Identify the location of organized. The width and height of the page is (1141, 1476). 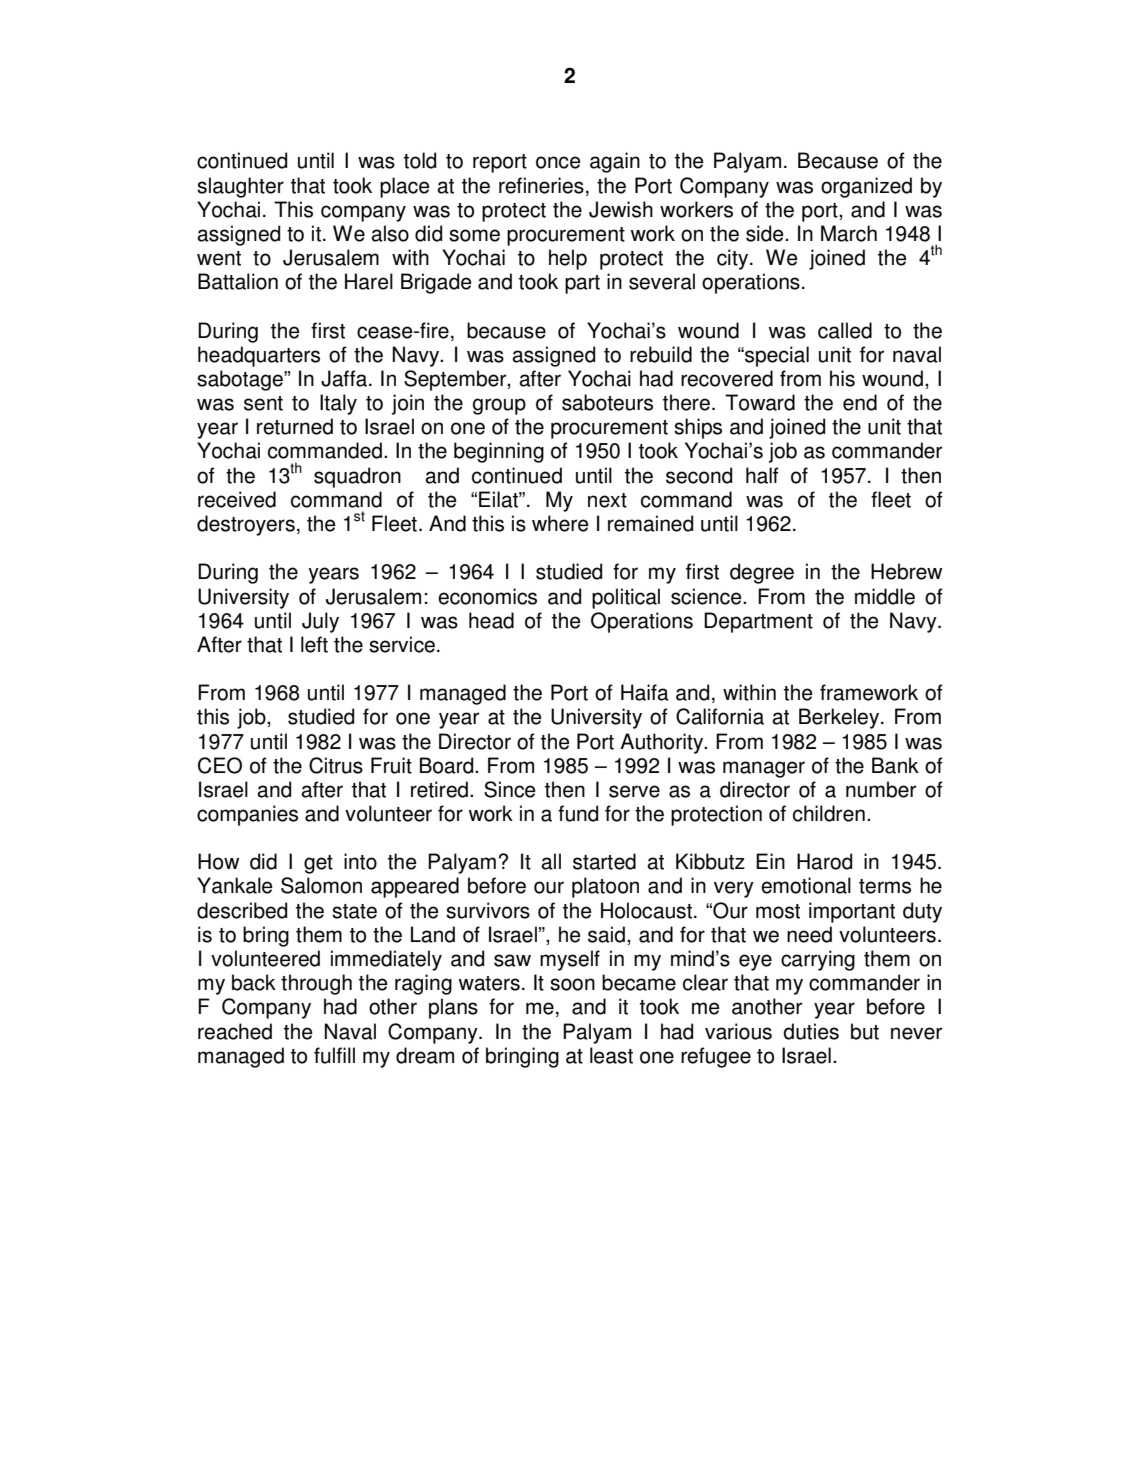
(866, 187).
